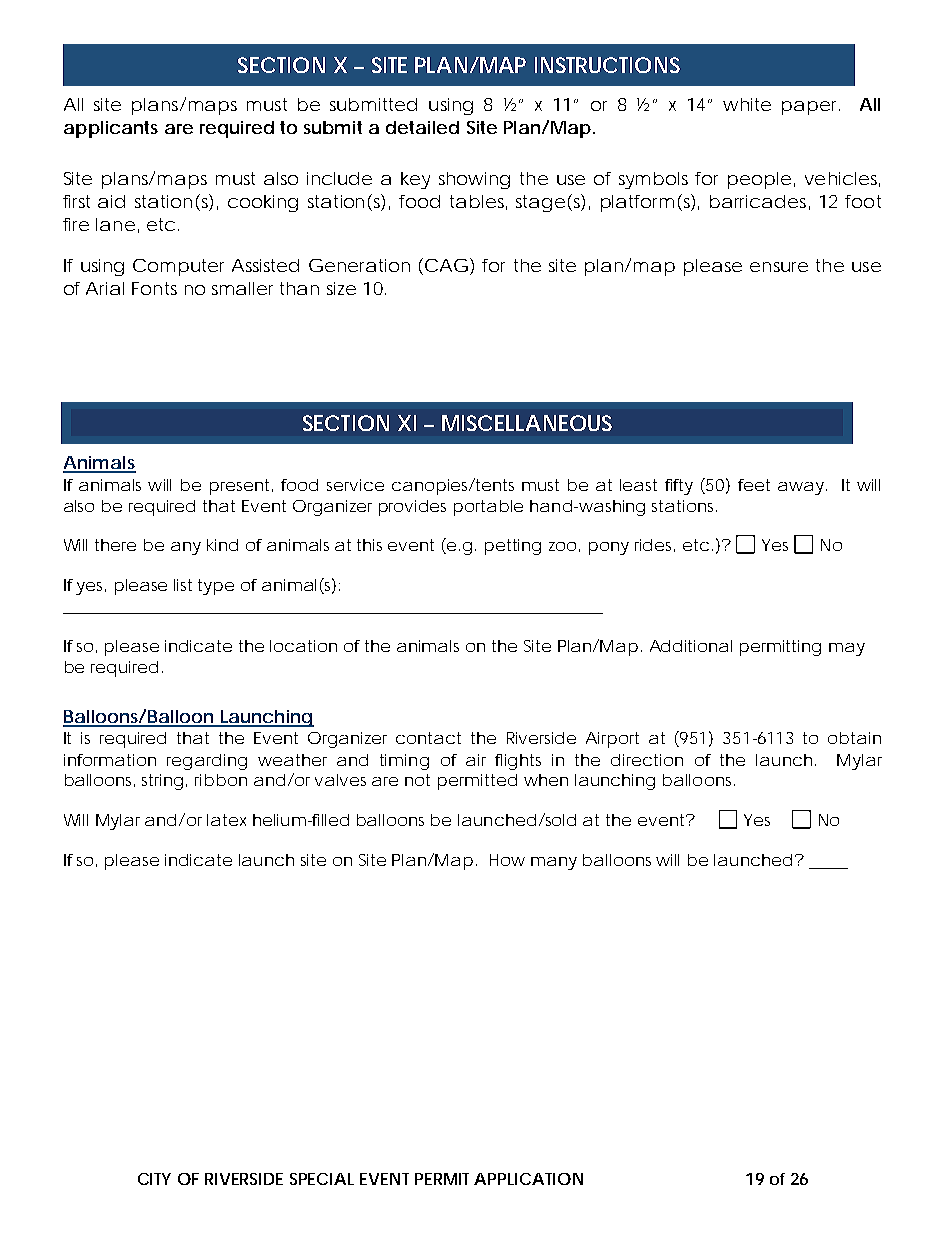 Image resolution: width=952 pixels, height=1233 pixels. What do you see at coordinates (154, 1179) in the image?
I see `CITY` at bounding box center [154, 1179].
